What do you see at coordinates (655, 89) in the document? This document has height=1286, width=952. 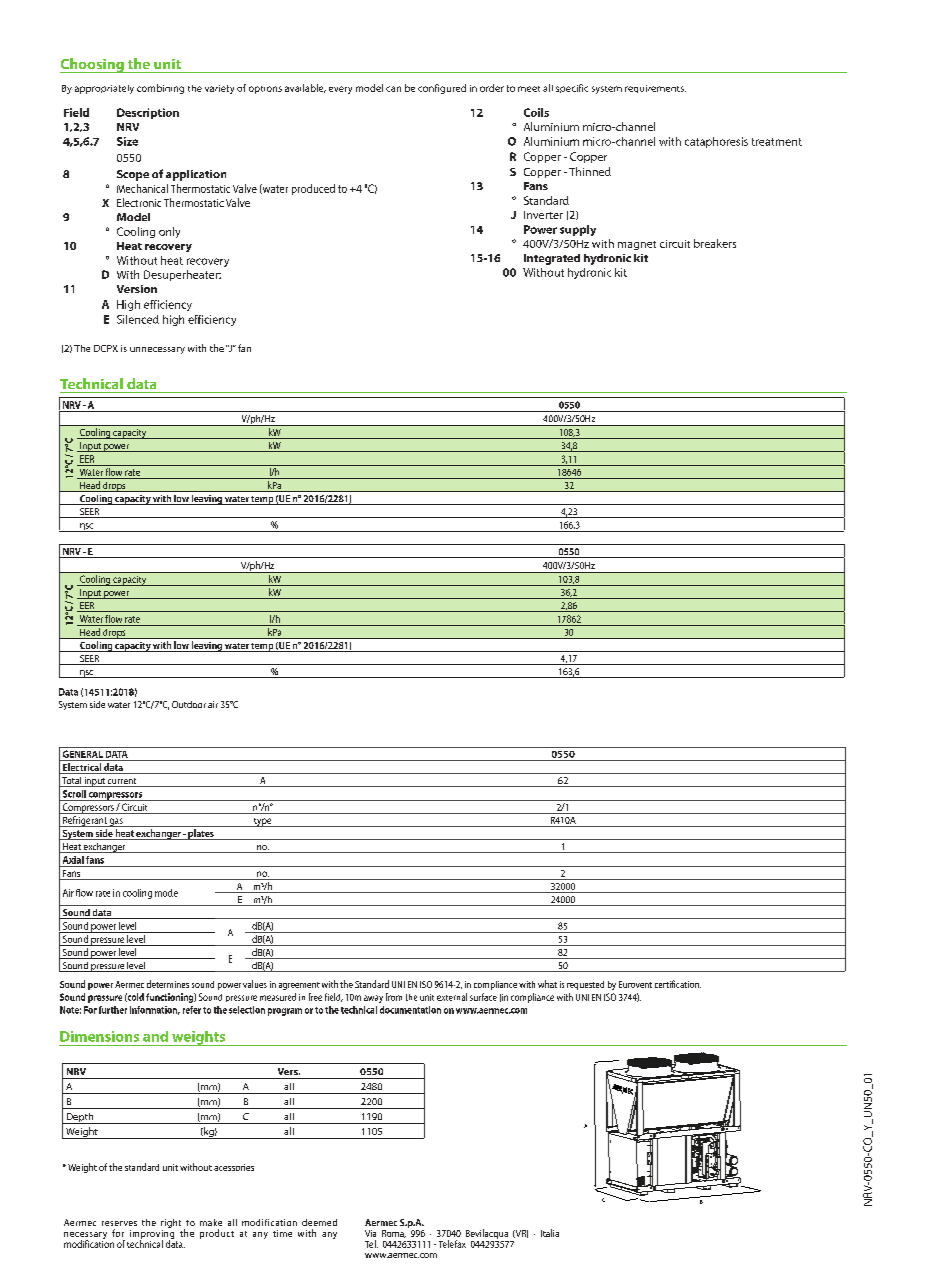 I see `requirements` at bounding box center [655, 89].
